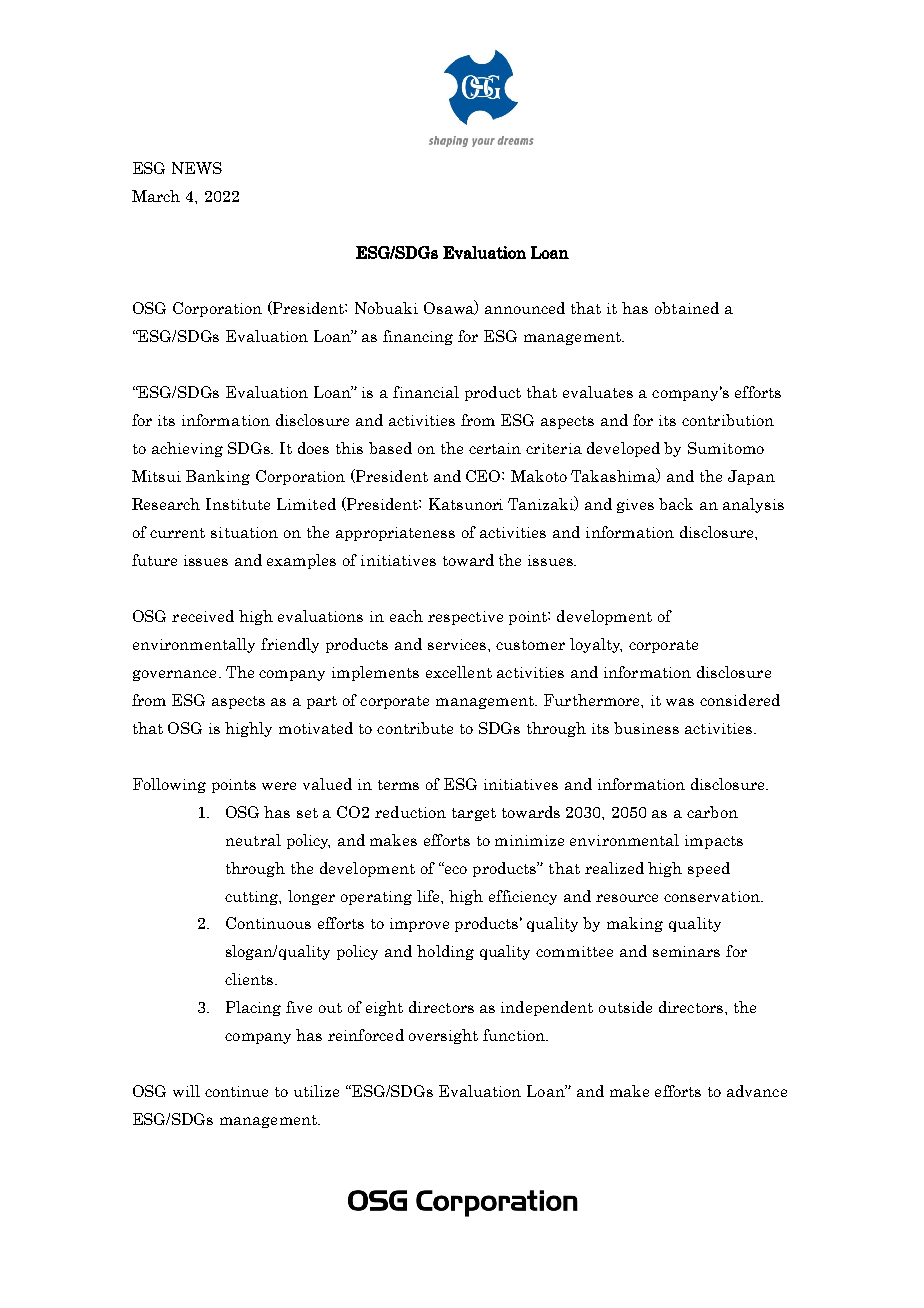  Describe the element at coordinates (443, 1036) in the screenshot. I see `oversight` at that location.
